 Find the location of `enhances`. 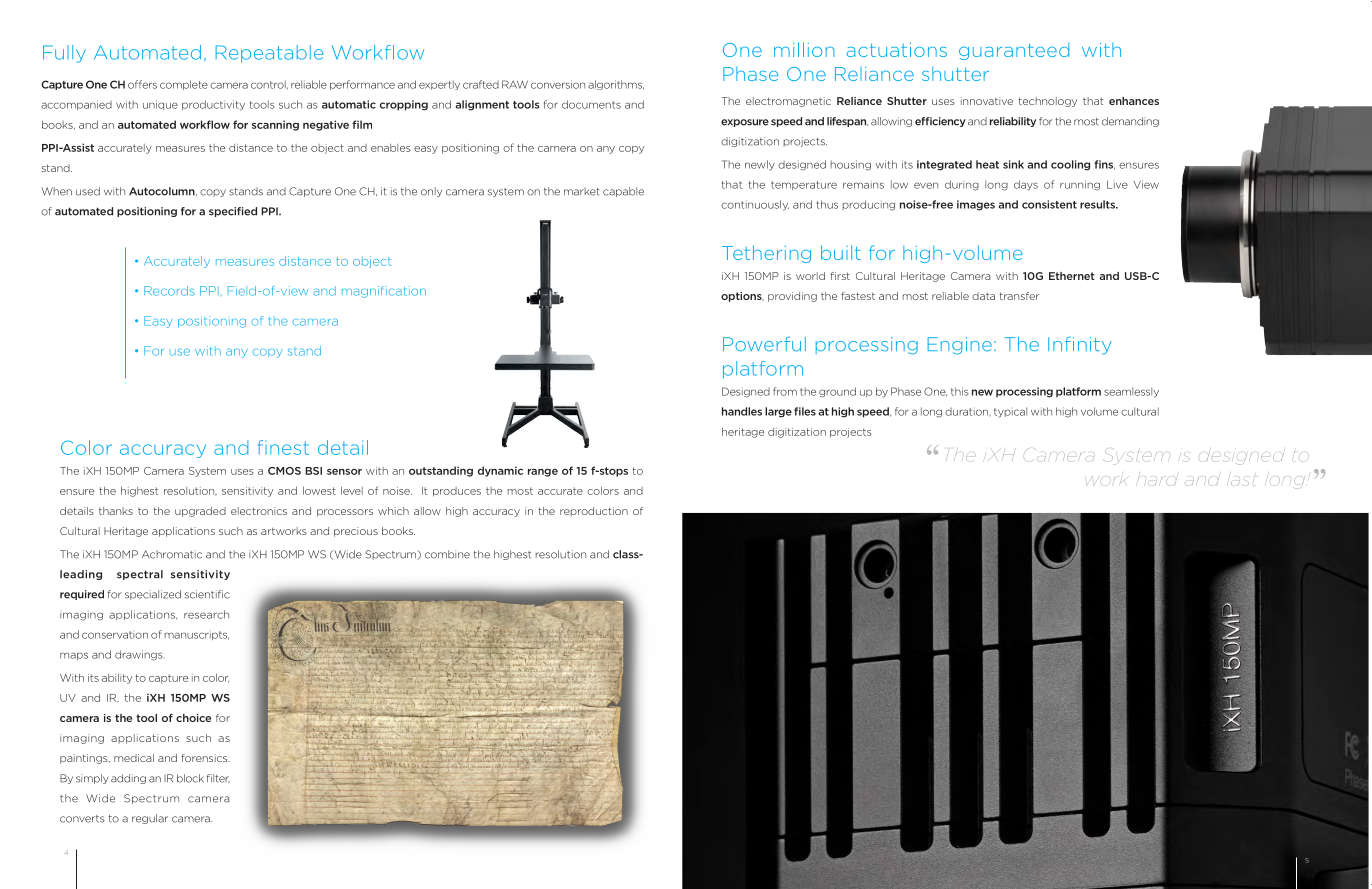

enhances is located at coordinates (1134, 101).
